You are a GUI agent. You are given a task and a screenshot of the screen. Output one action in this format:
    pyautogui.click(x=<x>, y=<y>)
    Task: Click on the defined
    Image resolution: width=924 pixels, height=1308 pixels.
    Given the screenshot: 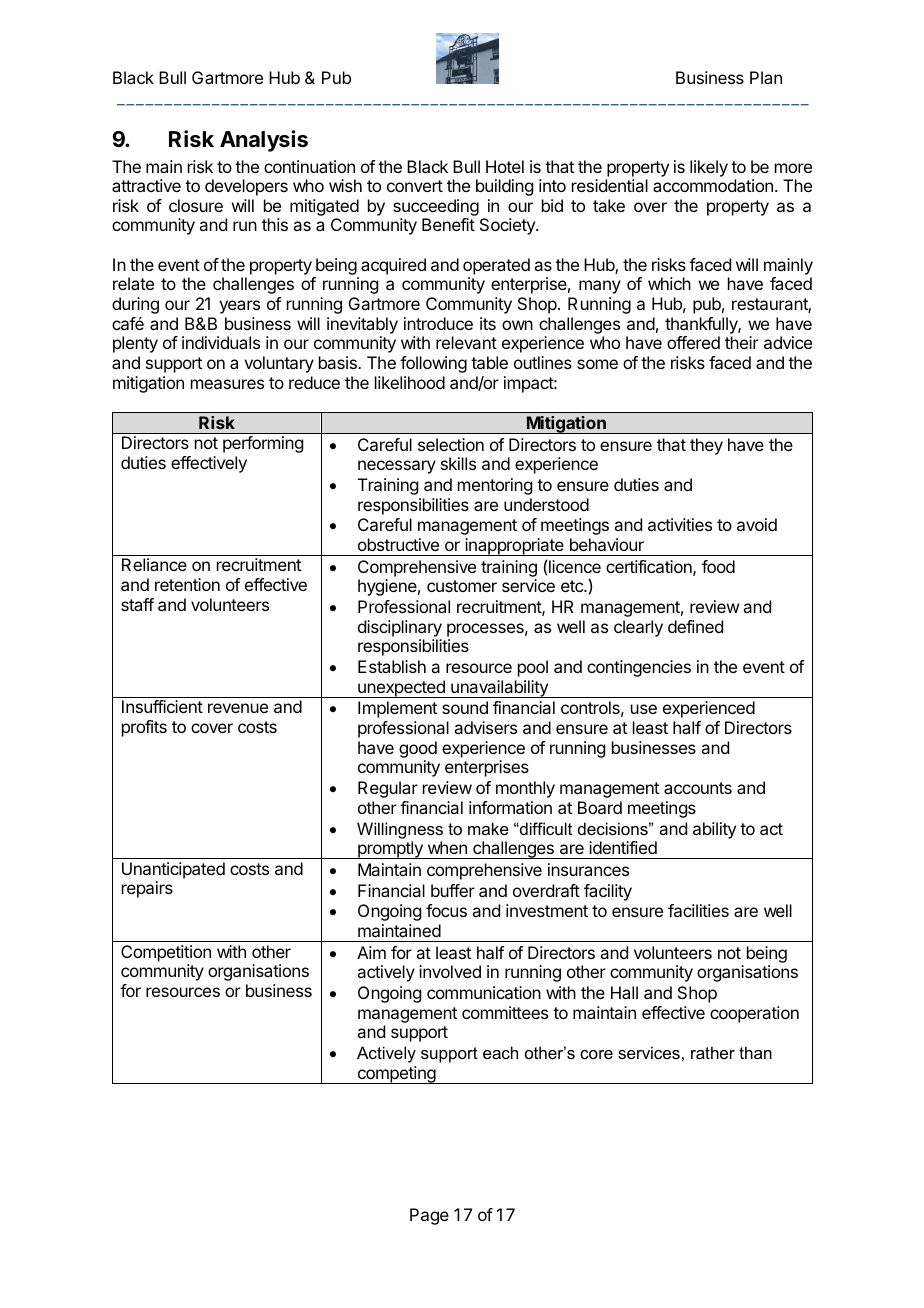 What is the action you would take?
    pyautogui.click(x=695, y=626)
